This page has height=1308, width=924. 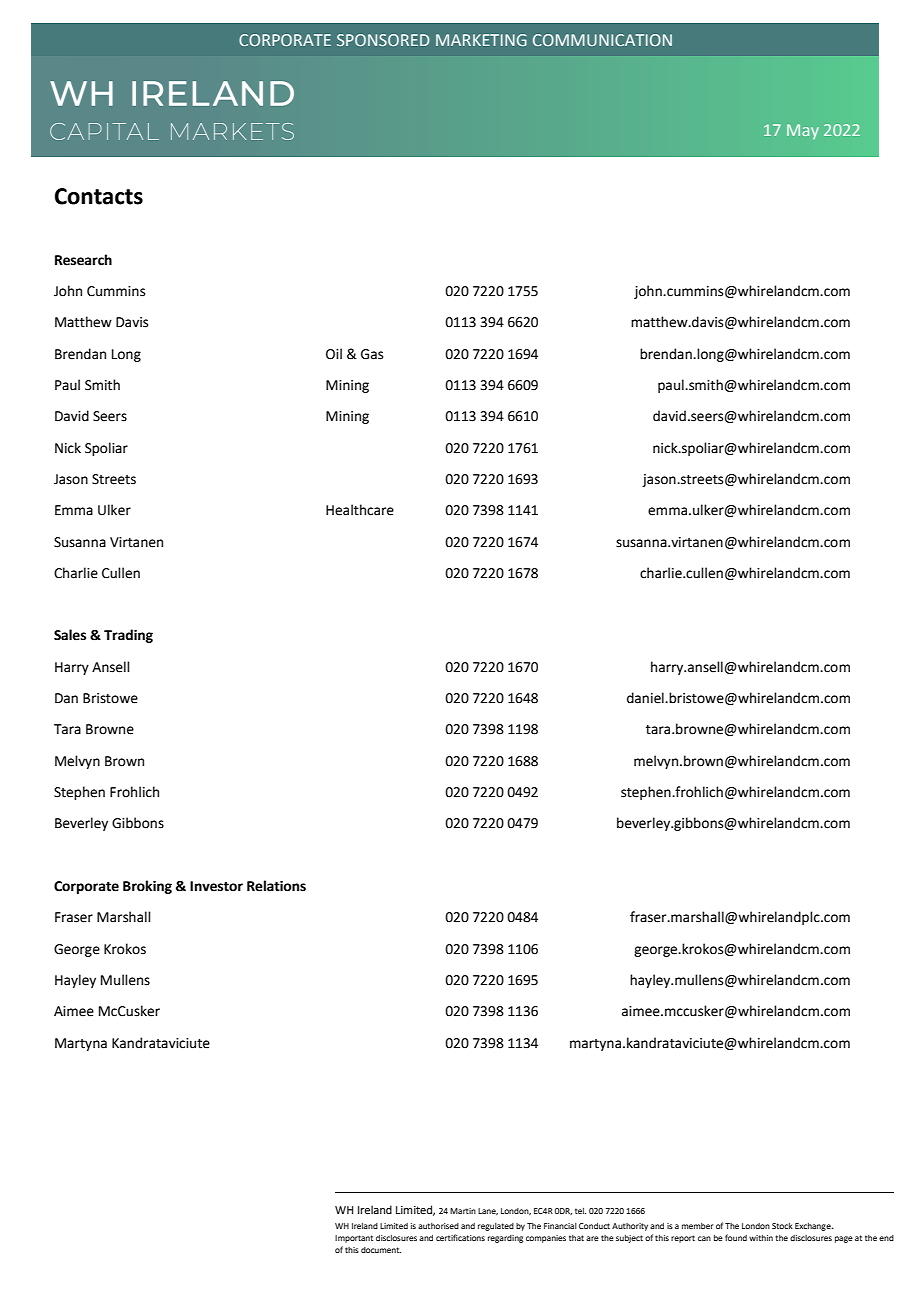 What do you see at coordinates (276, 886) in the page?
I see `Relations` at bounding box center [276, 886].
